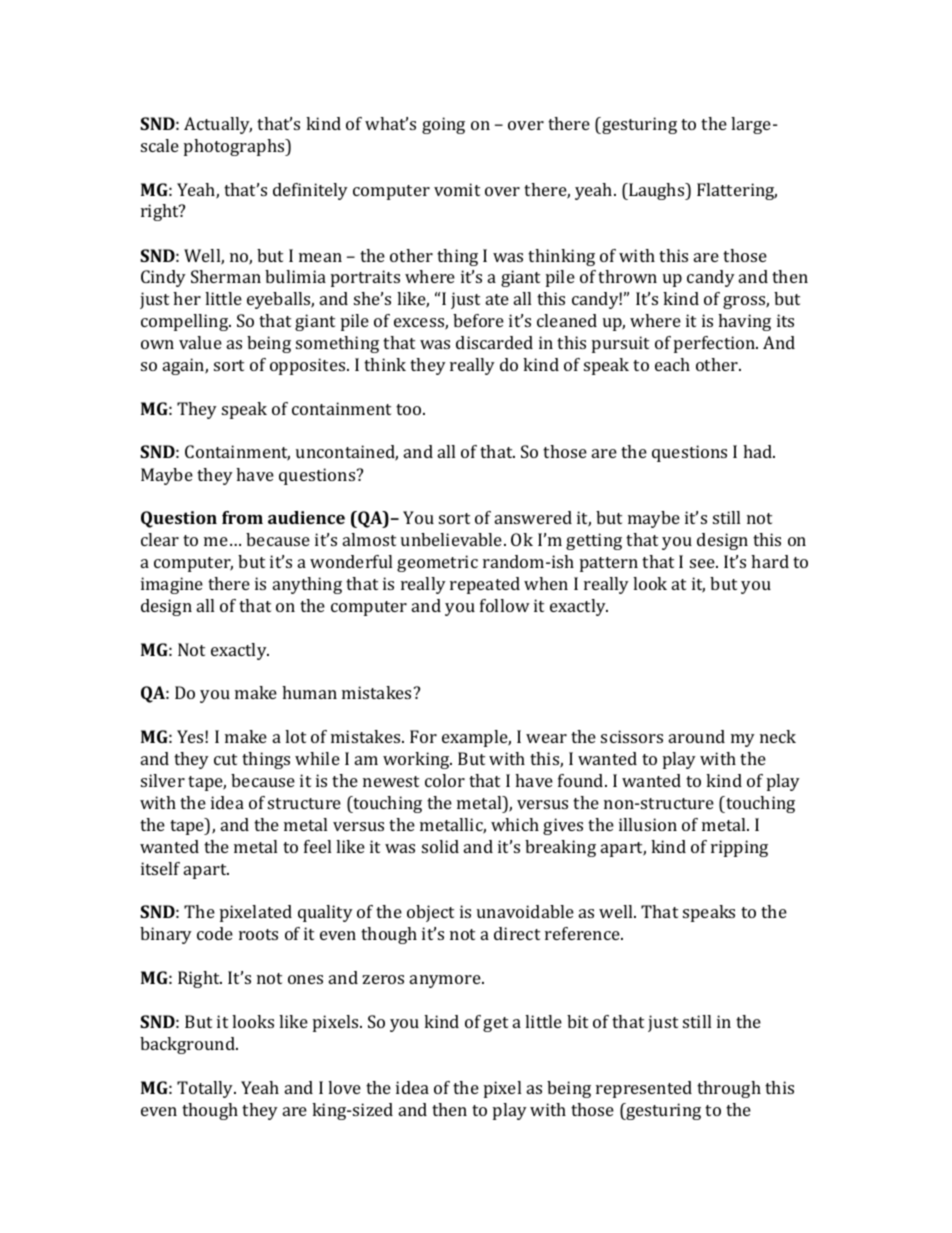 The image size is (952, 1233). What do you see at coordinates (446, 981) in the image?
I see `anymore` at bounding box center [446, 981].
